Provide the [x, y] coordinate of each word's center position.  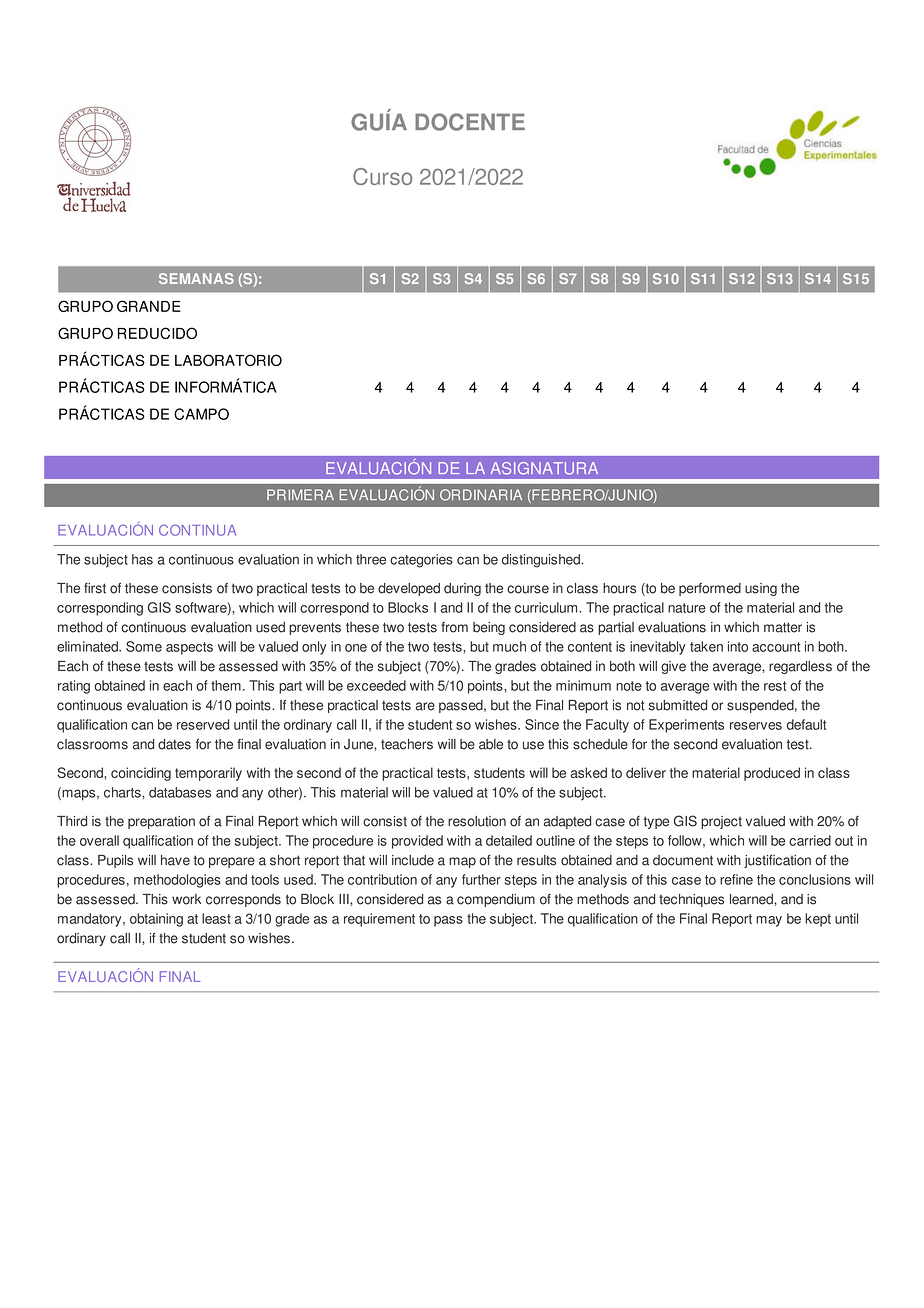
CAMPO [201, 414]
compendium [496, 900]
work [186, 899]
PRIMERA [300, 494]
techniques [691, 900]
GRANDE [149, 306]
